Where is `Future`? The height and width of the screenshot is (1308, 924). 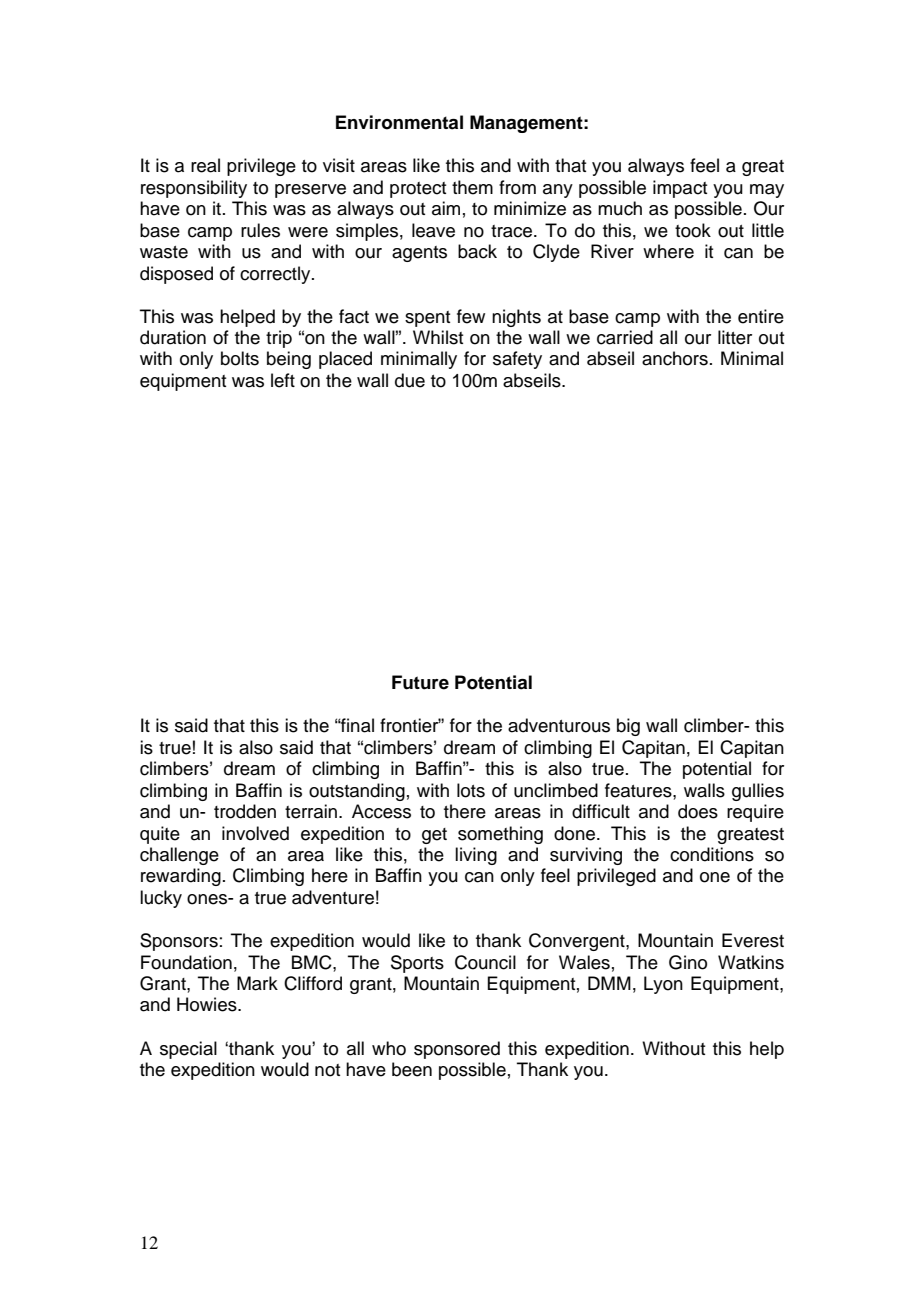
Future is located at coordinates (420, 682).
